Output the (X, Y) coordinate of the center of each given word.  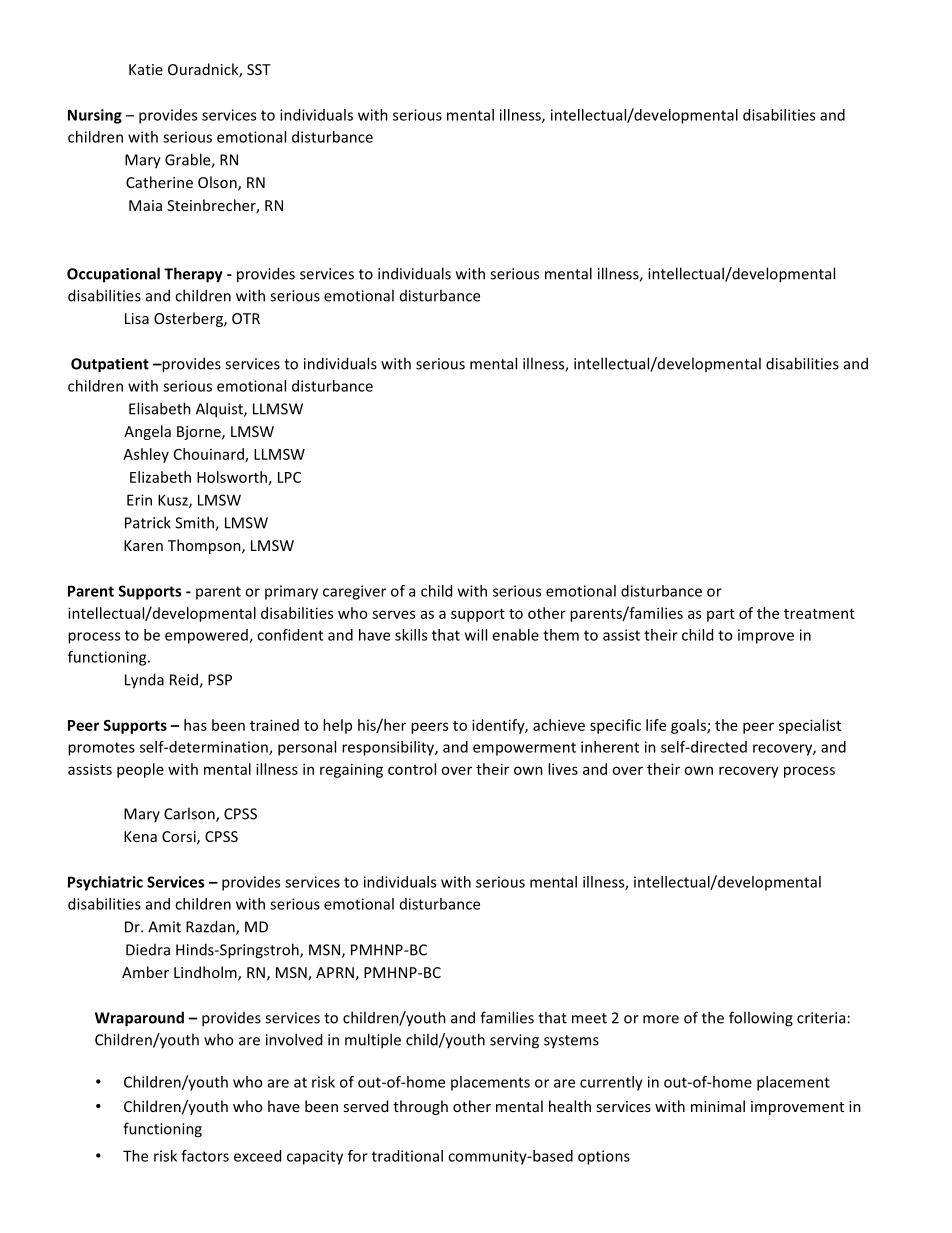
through (420, 1107)
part (721, 615)
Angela (147, 432)
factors (205, 1156)
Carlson (190, 814)
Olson (218, 183)
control (412, 769)
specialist (810, 726)
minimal (718, 1106)
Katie (146, 69)
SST (259, 69)
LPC (289, 477)
